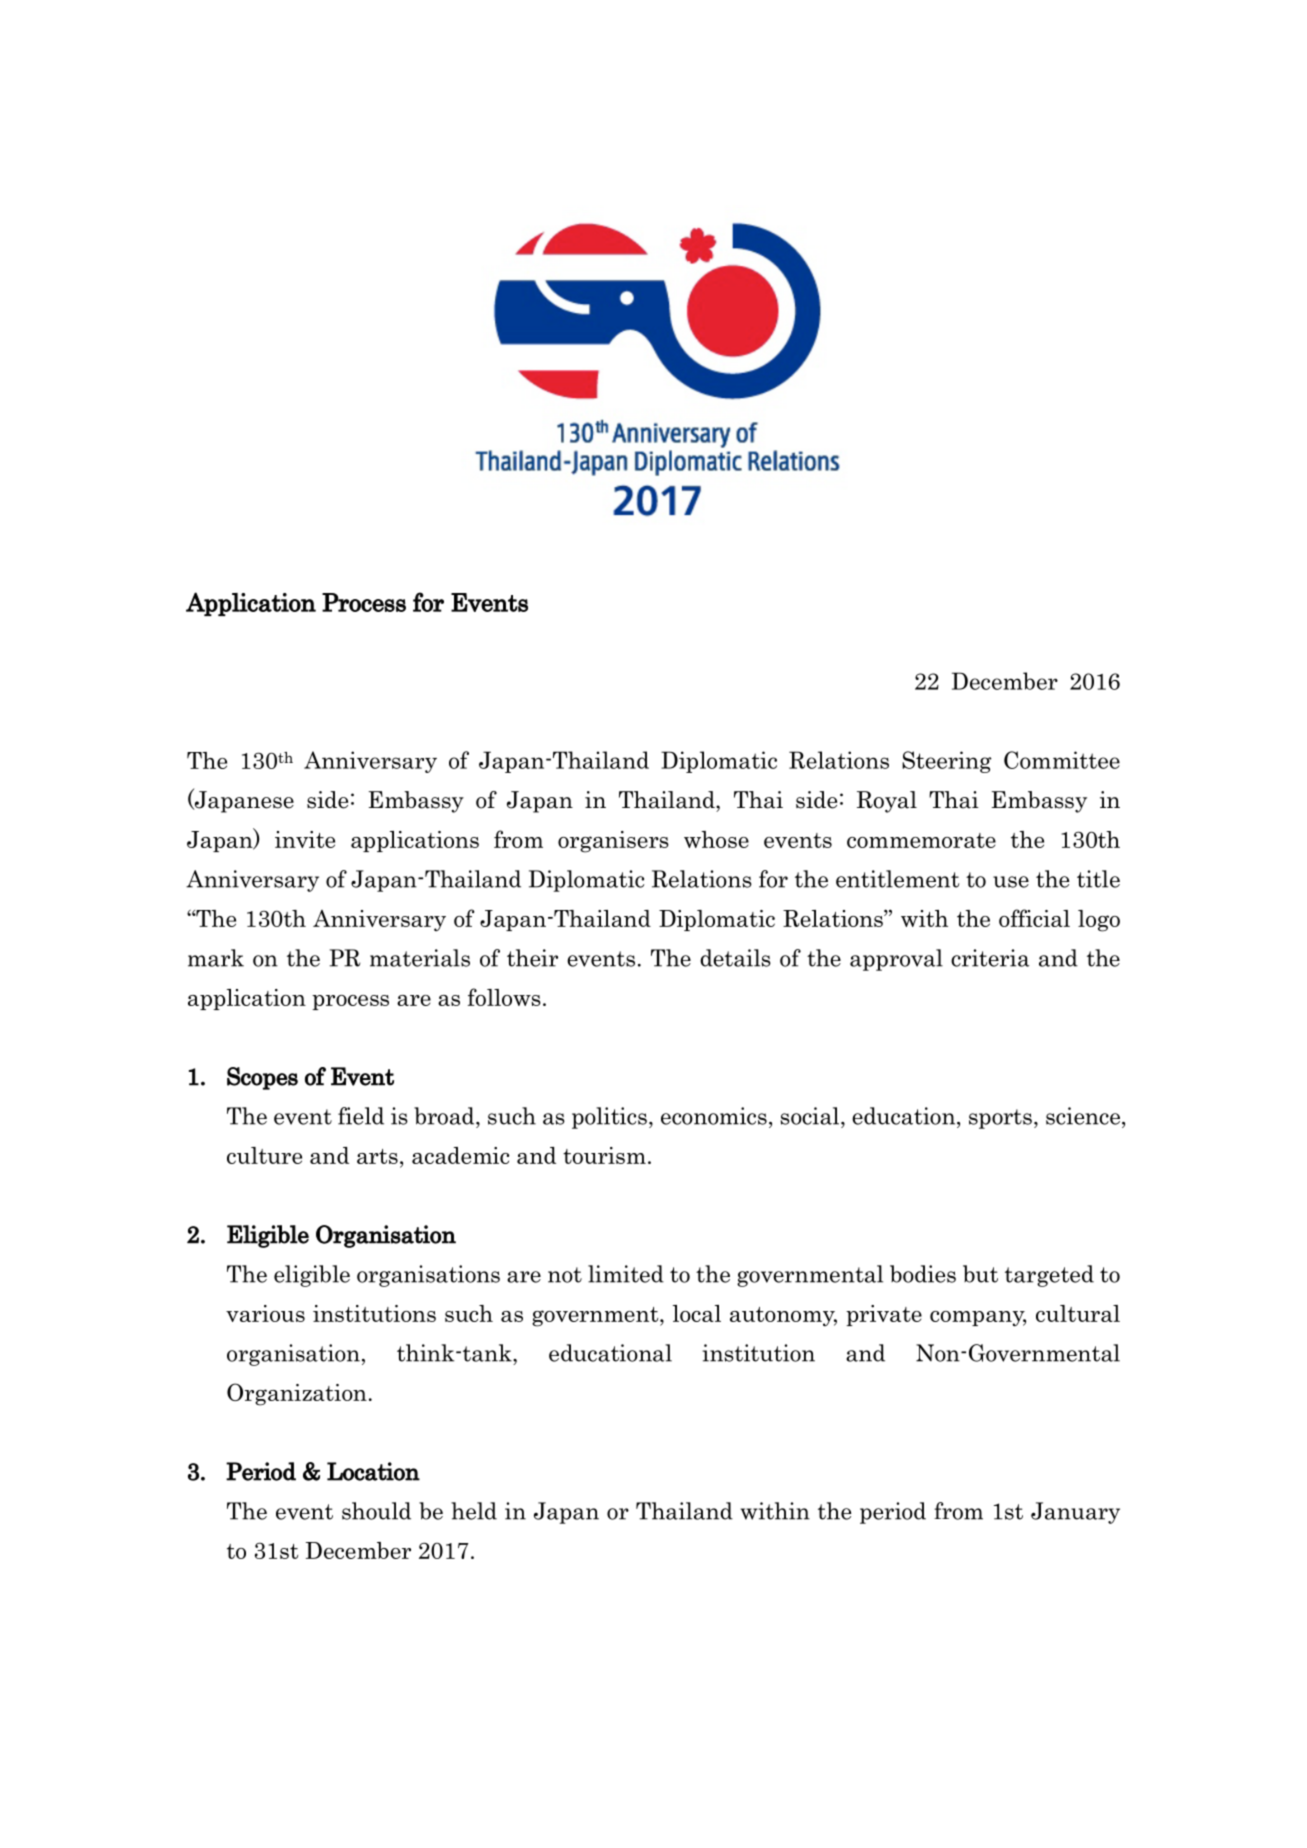  Describe the element at coordinates (265, 1313) in the page. I see `various` at that location.
